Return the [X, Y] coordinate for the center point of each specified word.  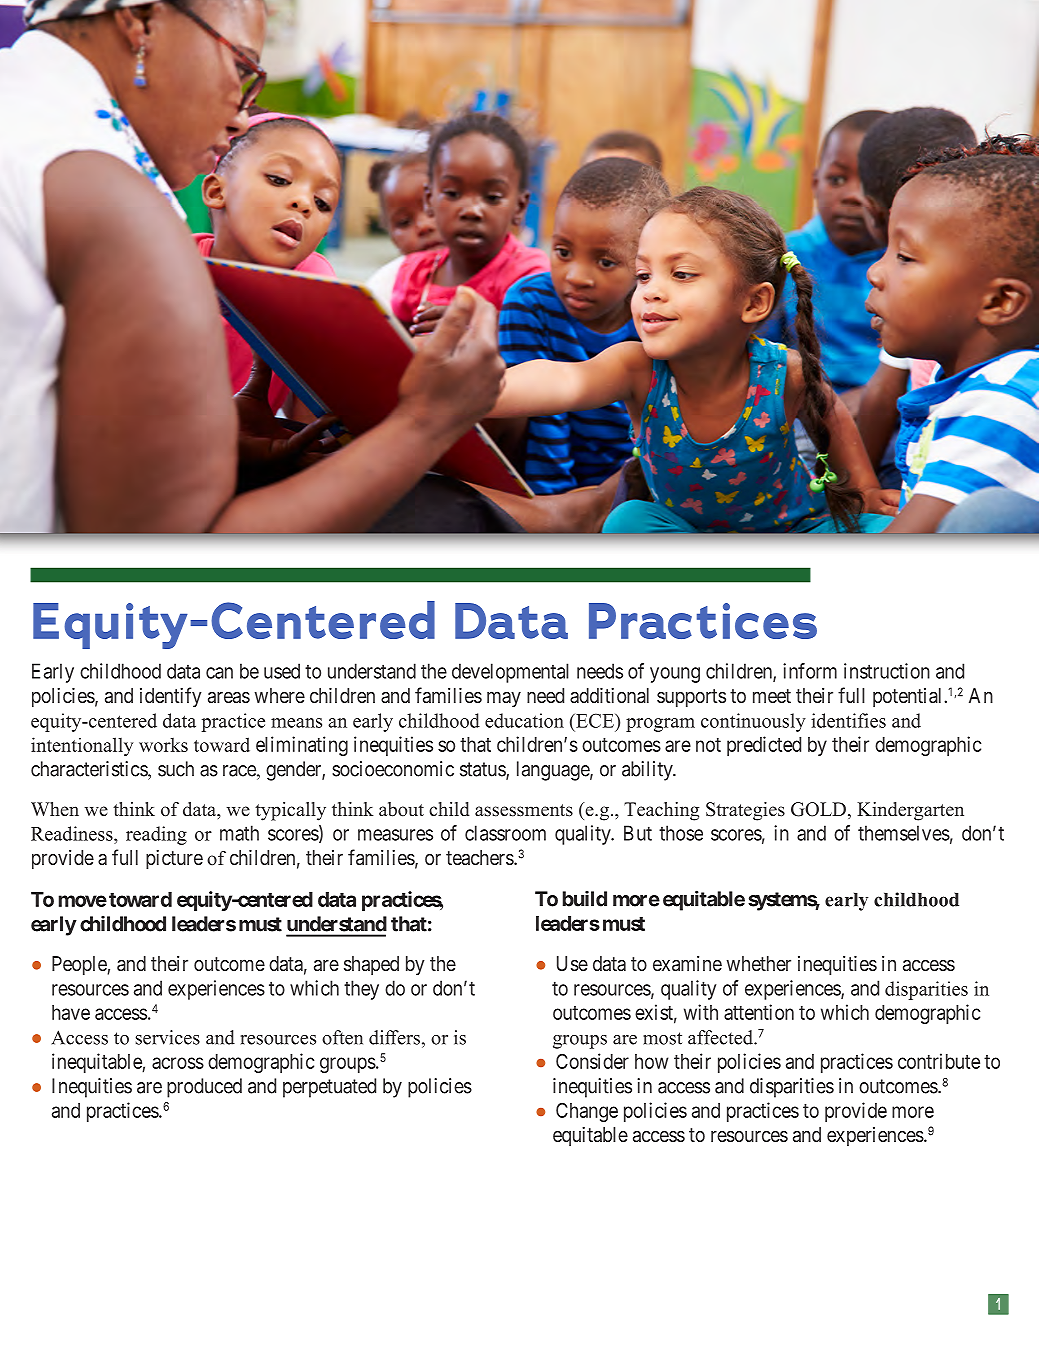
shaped [371, 965]
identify [171, 697]
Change [587, 1112]
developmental [510, 673]
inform [810, 671]
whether [759, 963]
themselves [904, 833]
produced [204, 1088]
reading [156, 835]
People [80, 965]
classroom [505, 833]
